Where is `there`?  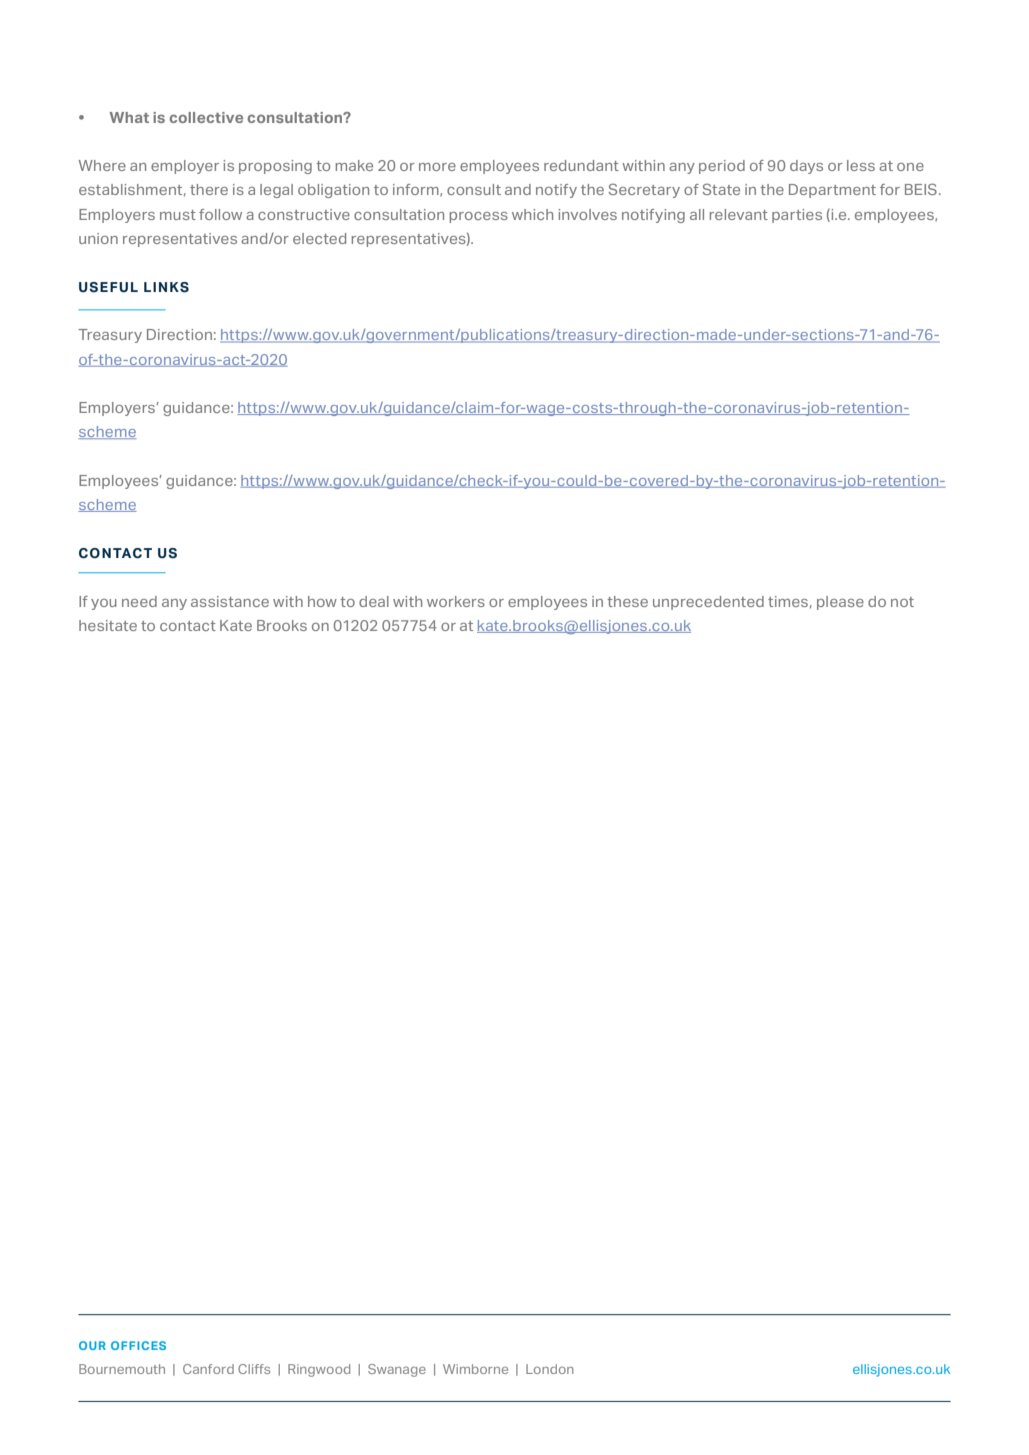 there is located at coordinates (209, 189).
